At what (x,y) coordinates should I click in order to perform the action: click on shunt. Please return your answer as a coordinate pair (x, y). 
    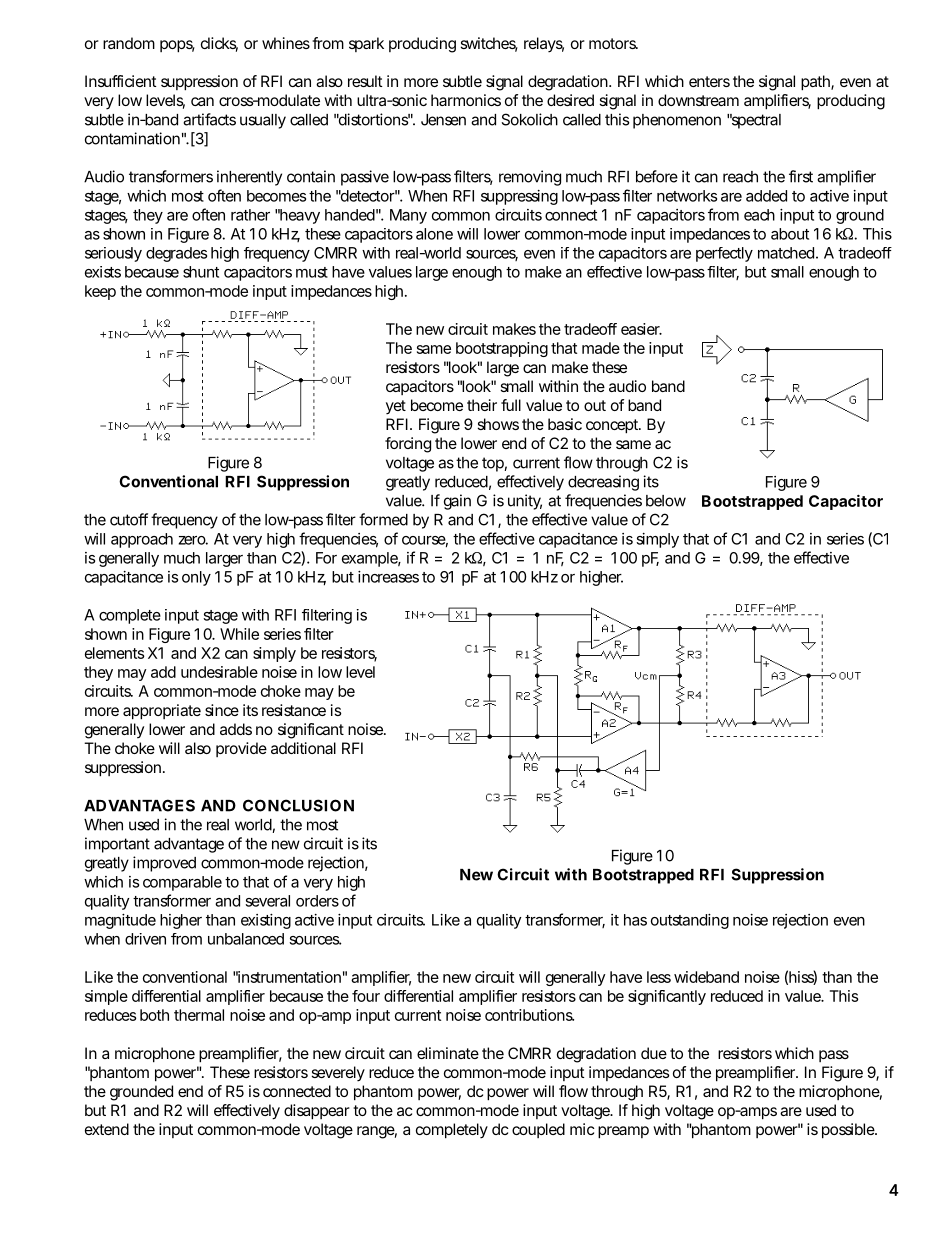
    Looking at the image, I should click on (201, 272).
